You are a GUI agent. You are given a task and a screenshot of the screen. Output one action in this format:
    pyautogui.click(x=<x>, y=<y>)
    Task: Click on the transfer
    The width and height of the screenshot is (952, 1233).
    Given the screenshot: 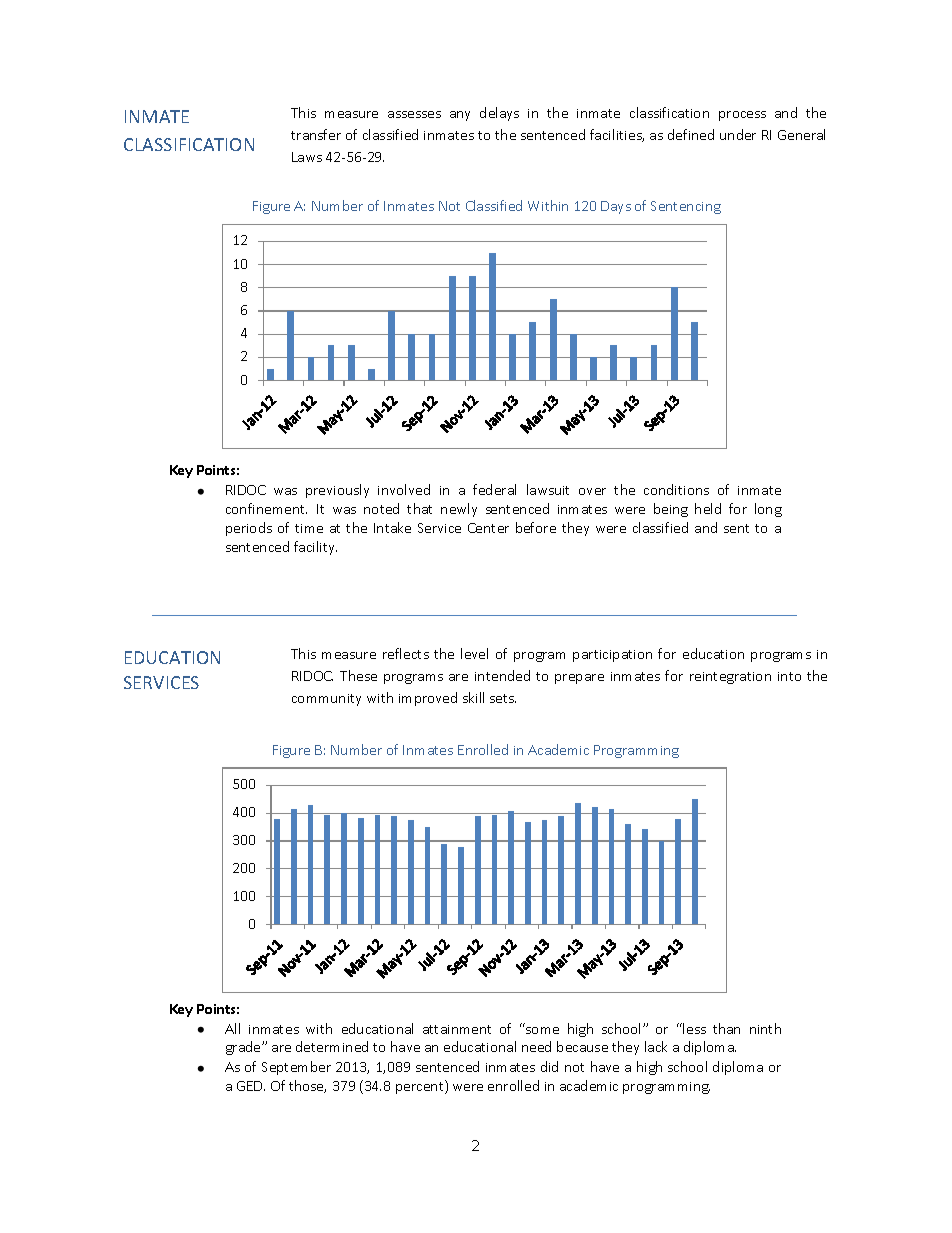 What is the action you would take?
    pyautogui.click(x=316, y=134)
